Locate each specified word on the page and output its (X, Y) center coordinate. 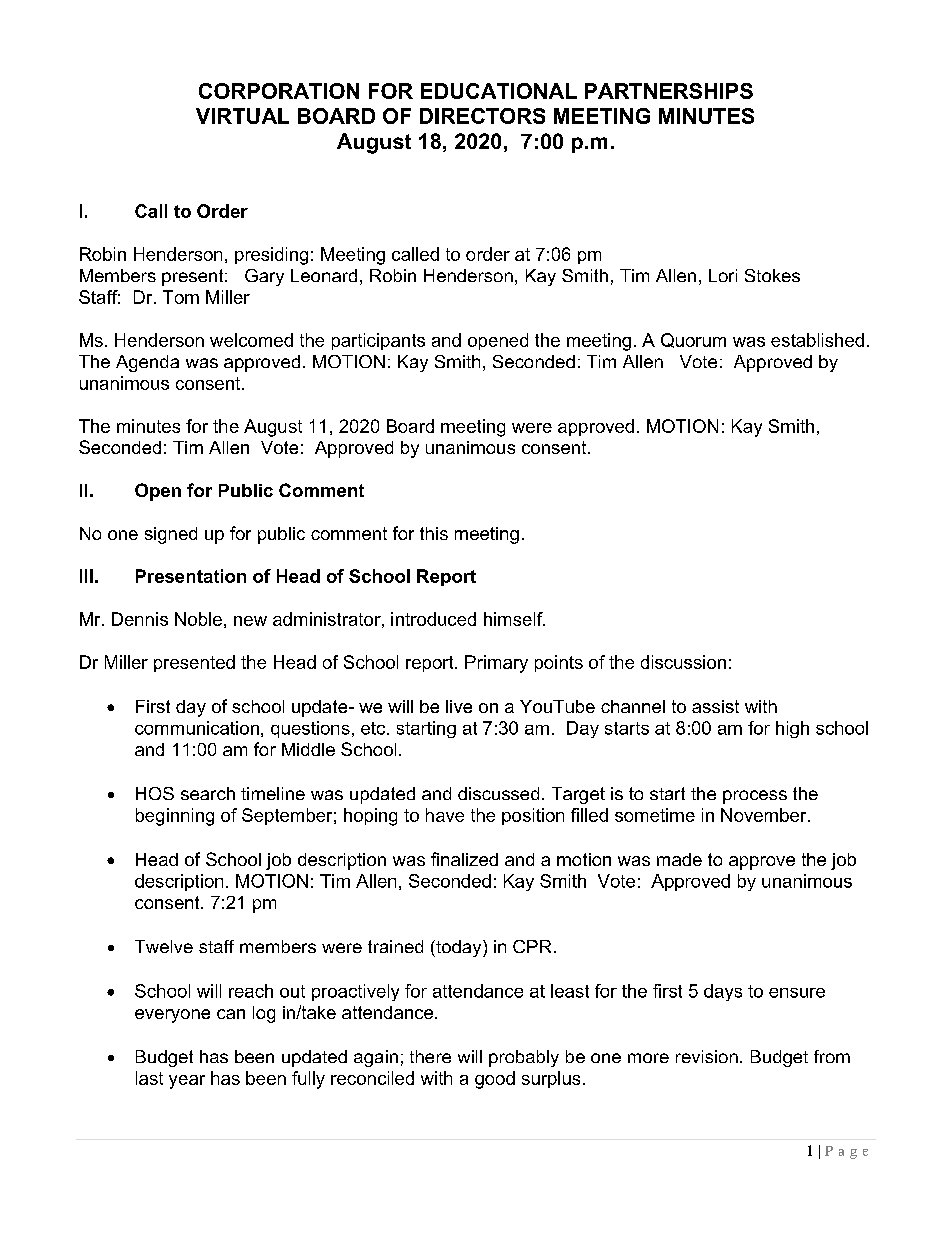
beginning (175, 817)
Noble (198, 619)
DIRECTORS (482, 116)
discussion (683, 662)
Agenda (147, 363)
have (445, 815)
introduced (433, 619)
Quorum (693, 340)
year (187, 1082)
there (430, 1056)
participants (378, 341)
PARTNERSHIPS (669, 91)
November (765, 815)
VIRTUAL (242, 116)
